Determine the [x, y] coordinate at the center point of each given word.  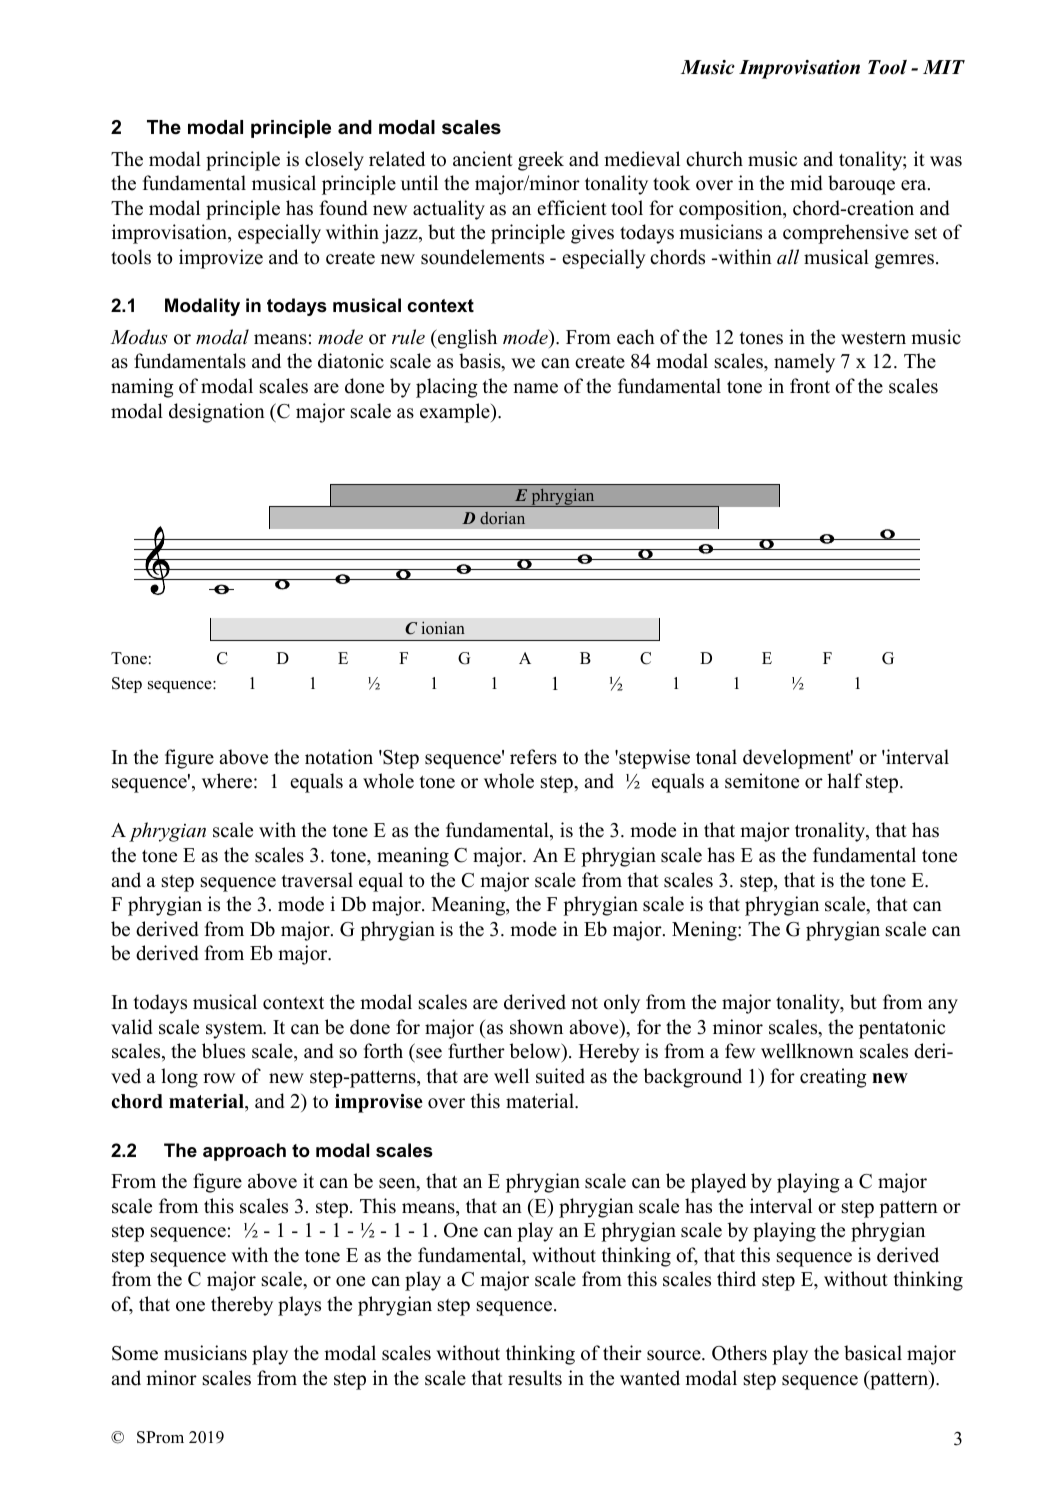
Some [135, 1353]
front [810, 386]
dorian [502, 518]
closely [334, 161]
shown [536, 1027]
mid [806, 183]
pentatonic [902, 1029]
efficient [572, 208]
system [236, 1030]
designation [217, 413]
